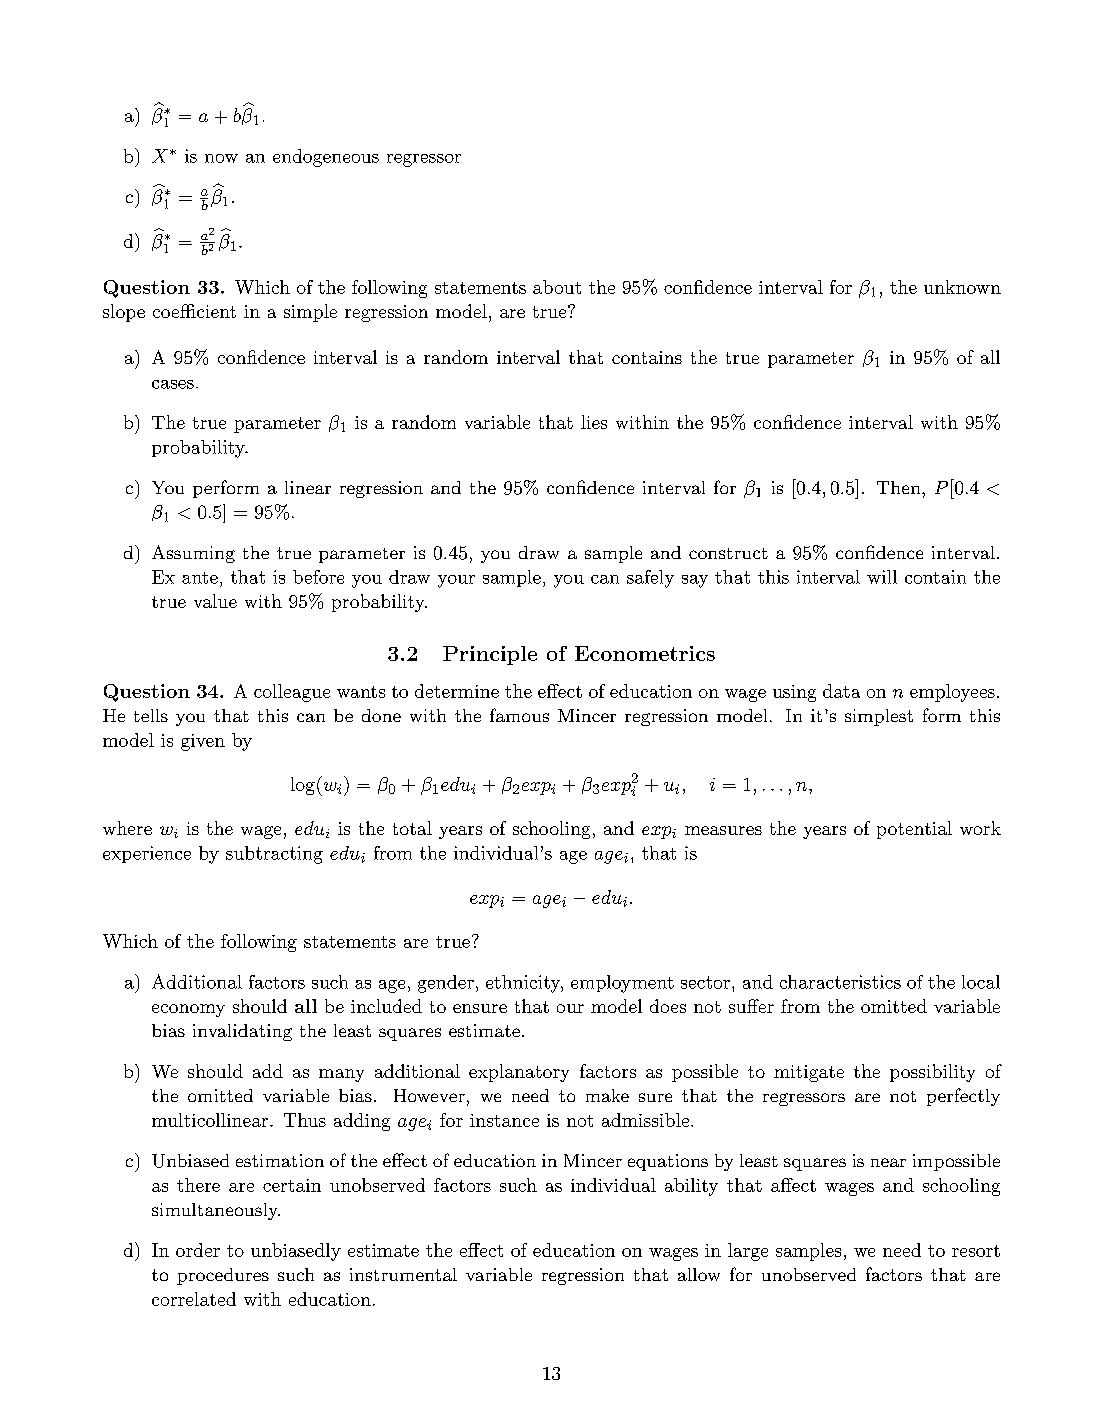  Describe the element at coordinates (193, 554) in the image. I see `Assuming` at that location.
